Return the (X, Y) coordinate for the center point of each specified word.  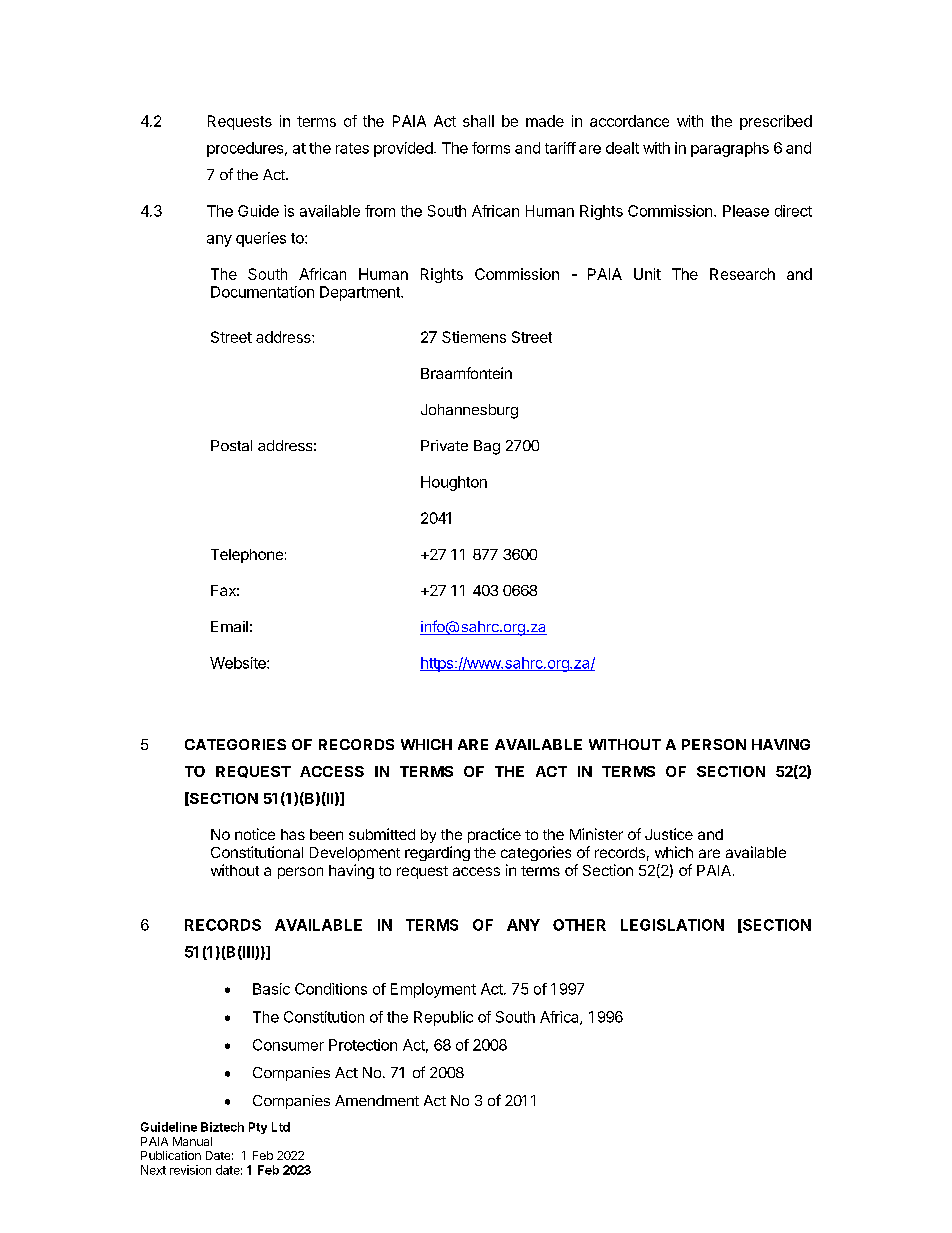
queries (261, 239)
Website (239, 663)
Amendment (377, 1100)
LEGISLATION (672, 925)
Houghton (454, 483)
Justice (669, 834)
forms (491, 148)
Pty (258, 1128)
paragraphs (730, 149)
